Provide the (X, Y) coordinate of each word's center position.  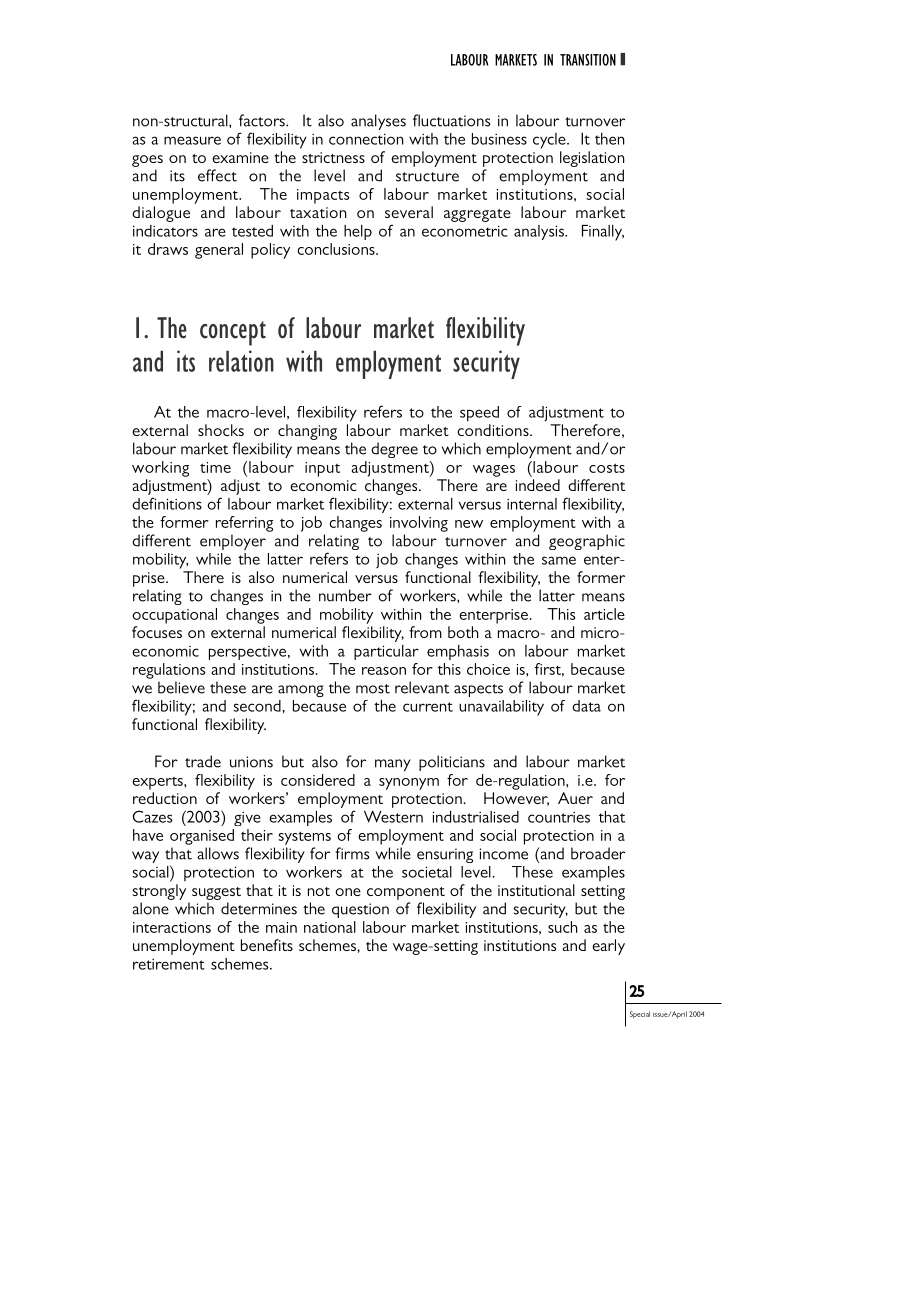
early (608, 947)
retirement (169, 964)
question (360, 910)
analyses (378, 122)
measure (192, 140)
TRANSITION (588, 60)
